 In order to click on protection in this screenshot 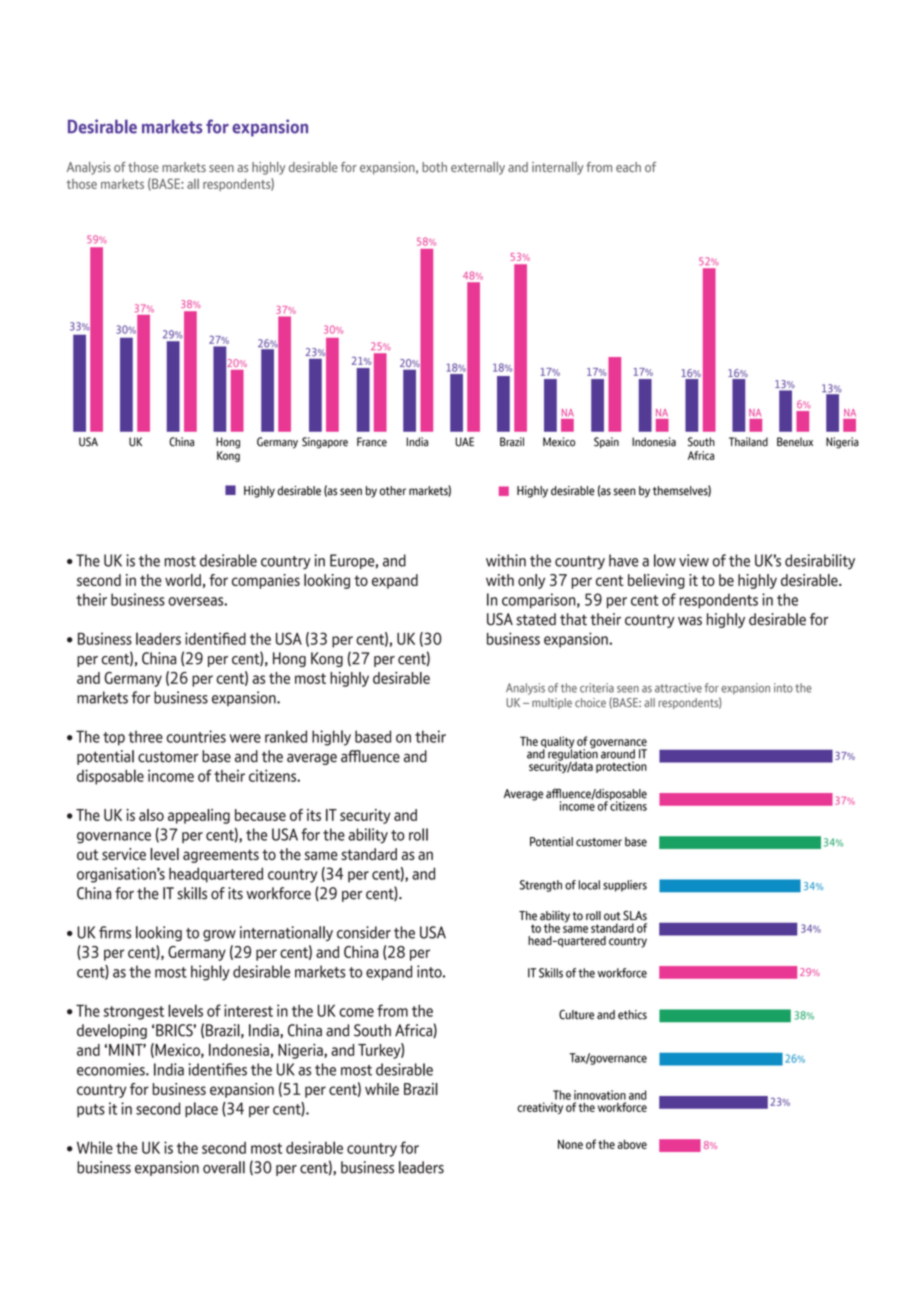, I will do `click(621, 767)`.
